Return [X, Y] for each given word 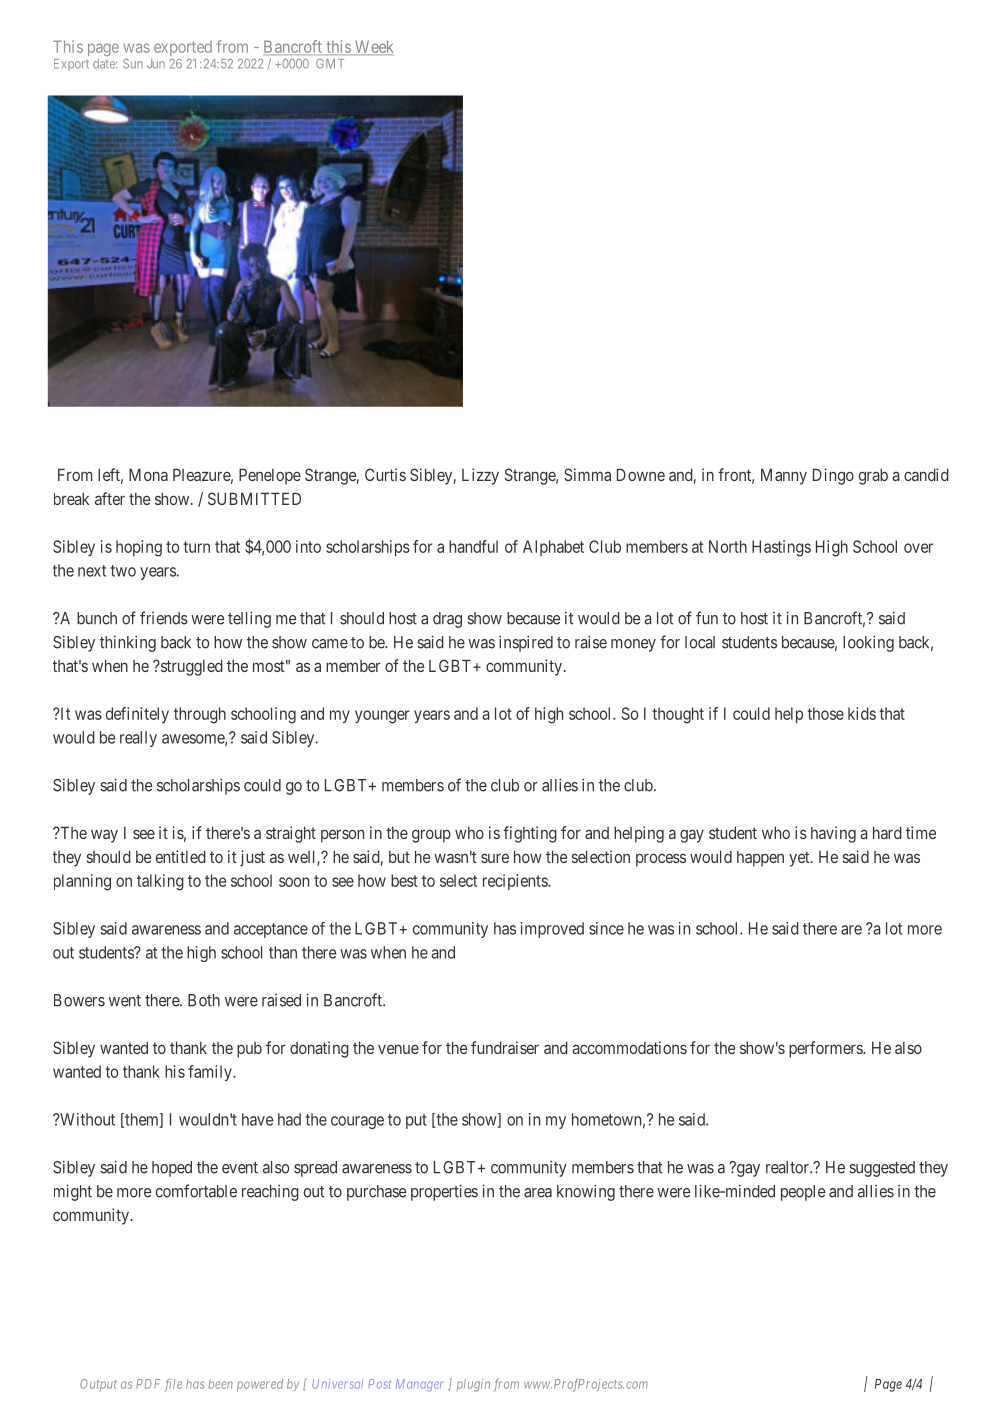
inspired [526, 643]
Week [373, 47]
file [173, 1385]
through [200, 715]
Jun [156, 64]
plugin [473, 1385]
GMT [330, 64]
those [825, 713]
